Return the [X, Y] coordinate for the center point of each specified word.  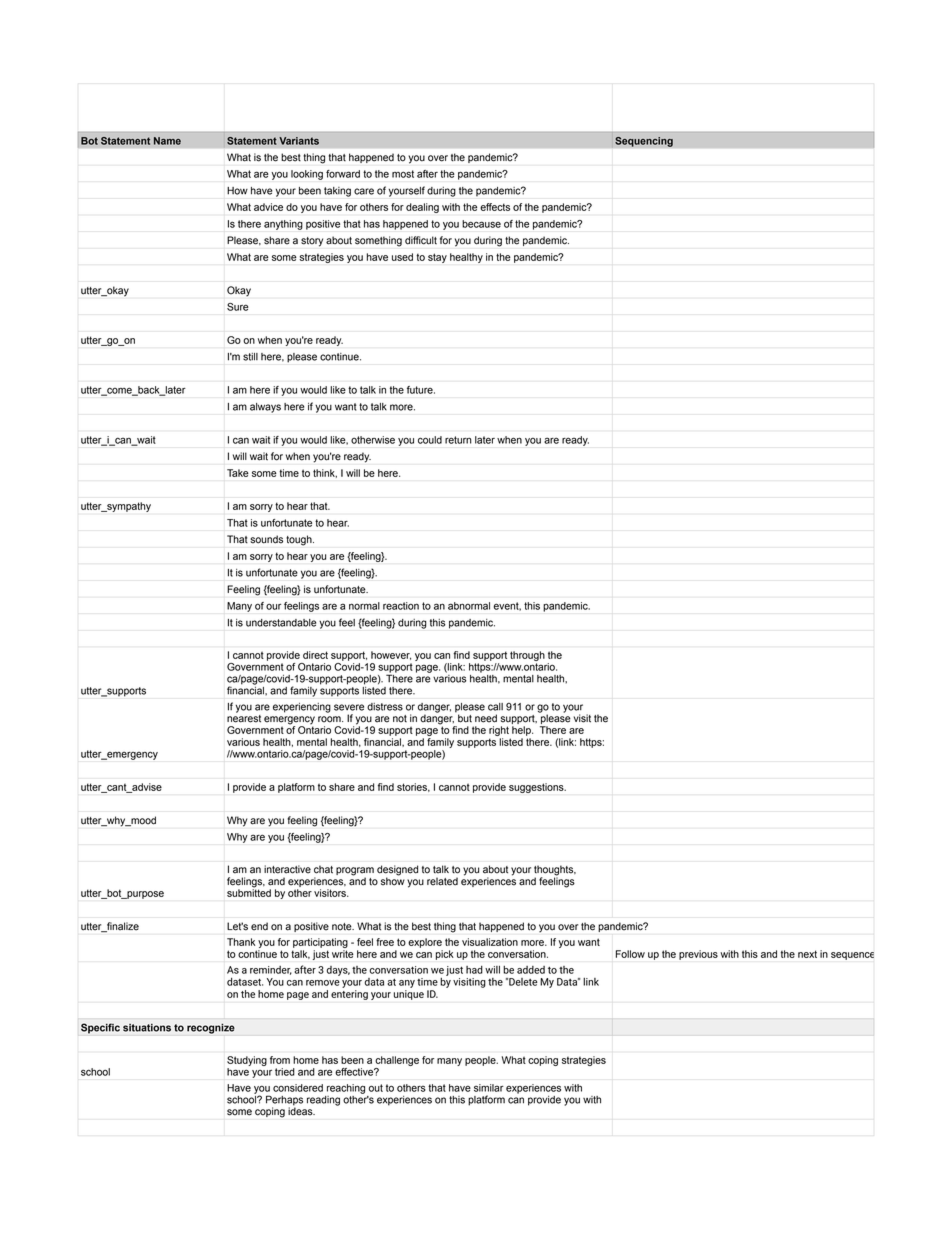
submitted [249, 892]
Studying [247, 1061]
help [522, 731]
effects [495, 207]
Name [167, 141]
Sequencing [644, 142]
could [430, 440]
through [527, 656]
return [458, 440]
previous [698, 955]
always [265, 408]
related [442, 881]
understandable [281, 623]
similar [489, 1088]
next [807, 954]
